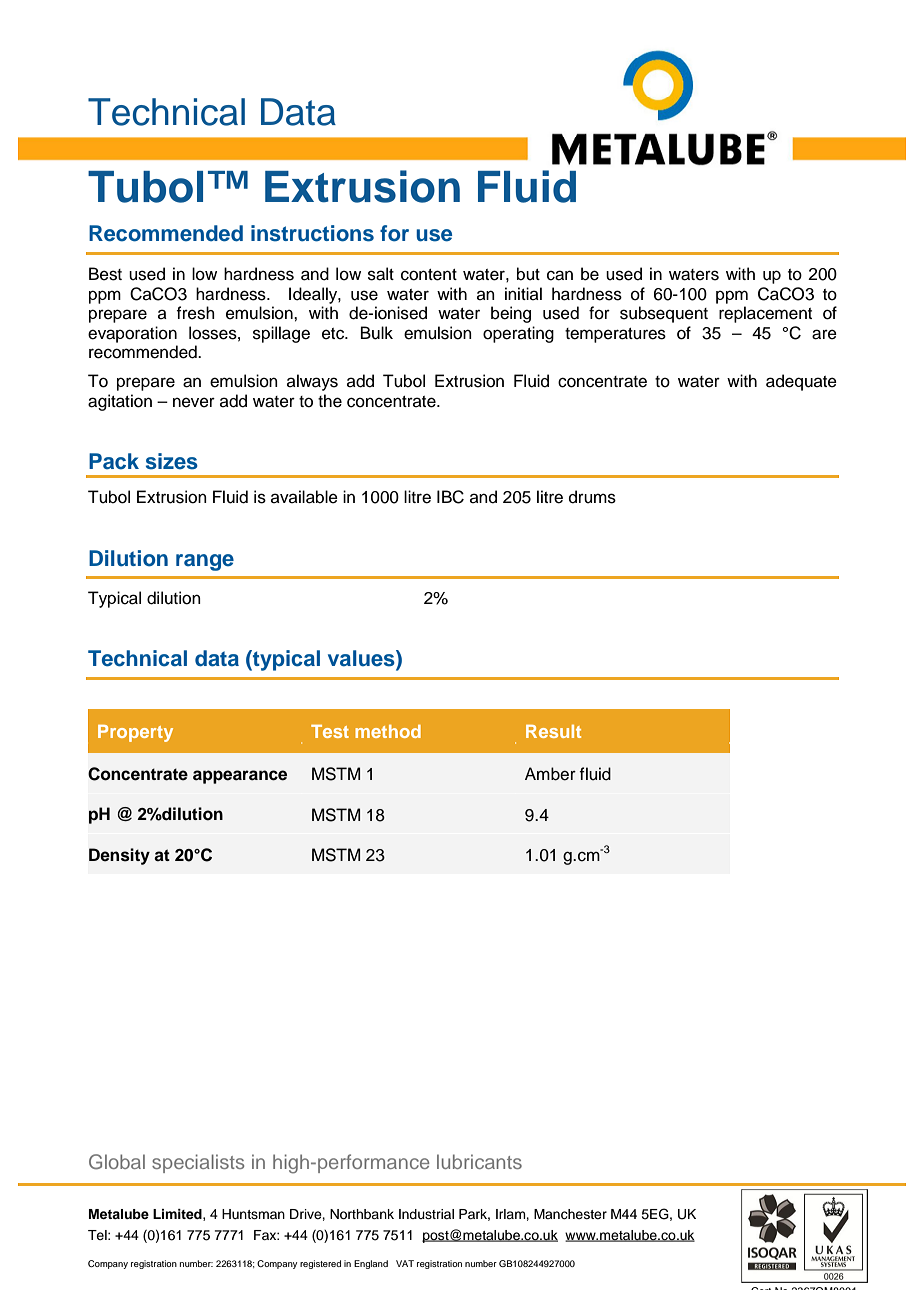 This document has height=1308, width=924. What do you see at coordinates (253, 1214) in the document?
I see `Huntsman` at bounding box center [253, 1214].
